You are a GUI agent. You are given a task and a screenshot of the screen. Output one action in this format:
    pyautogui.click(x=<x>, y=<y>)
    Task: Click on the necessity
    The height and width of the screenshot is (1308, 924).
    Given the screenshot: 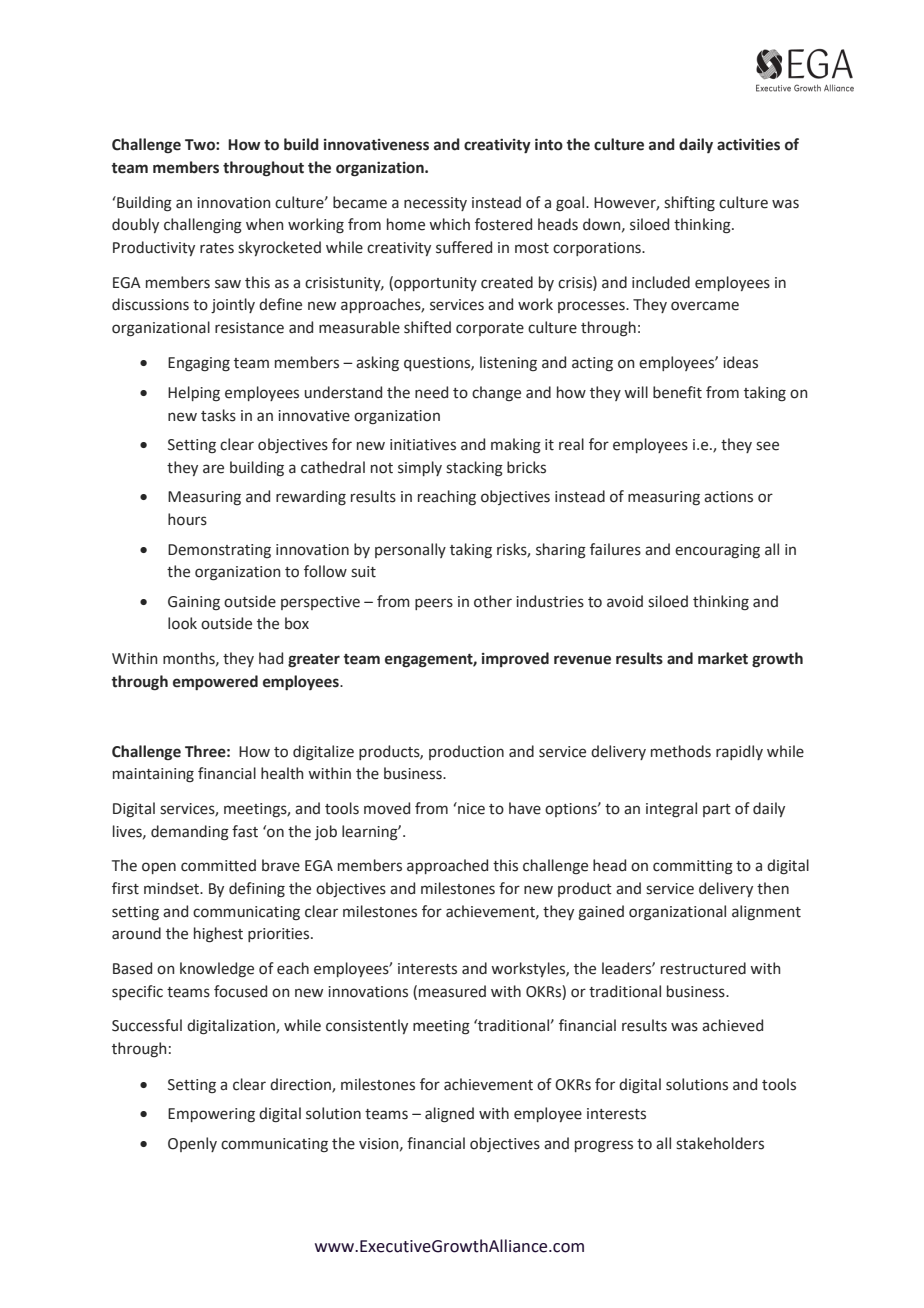 What is the action you would take?
    pyautogui.click(x=435, y=204)
